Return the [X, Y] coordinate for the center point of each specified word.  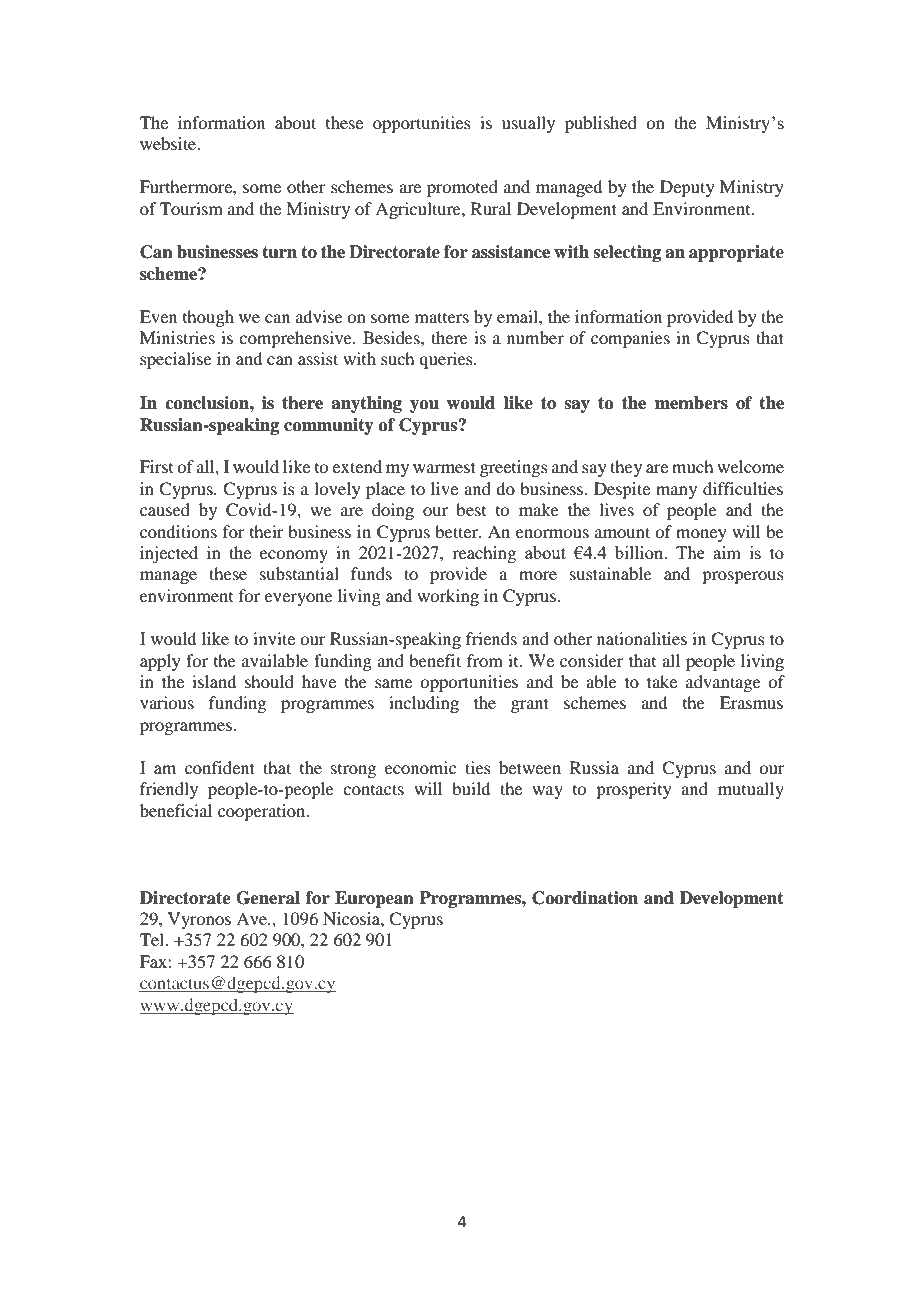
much [692, 466]
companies [630, 339]
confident [220, 767]
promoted [462, 188]
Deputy [687, 188]
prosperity [634, 790]
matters [442, 317]
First [156, 466]
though [208, 318]
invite [274, 638]
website [169, 143]
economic [420, 767]
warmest [444, 467]
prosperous [743, 577]
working [448, 597]
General [268, 898]
